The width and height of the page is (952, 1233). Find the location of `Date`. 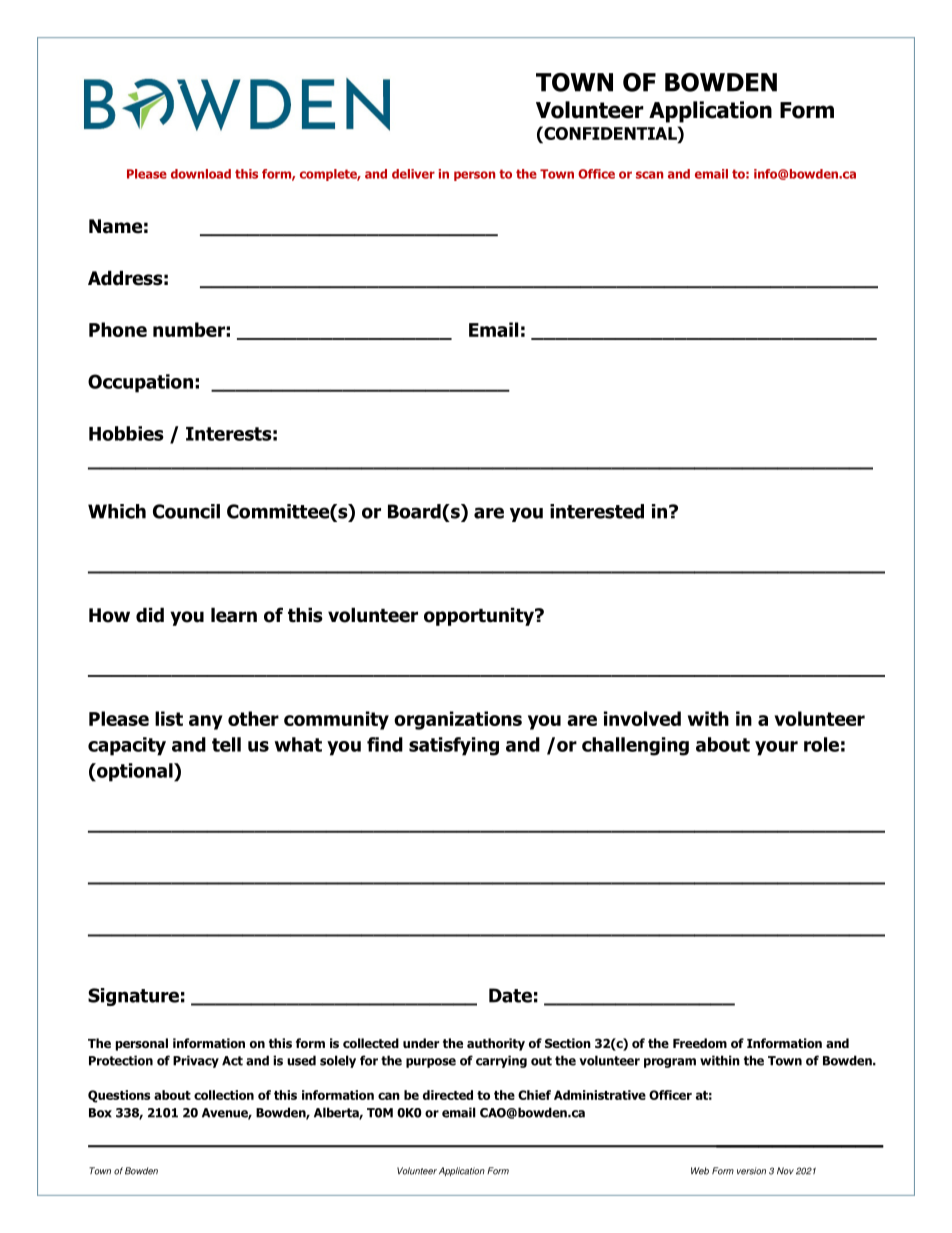

Date is located at coordinates (510, 995).
